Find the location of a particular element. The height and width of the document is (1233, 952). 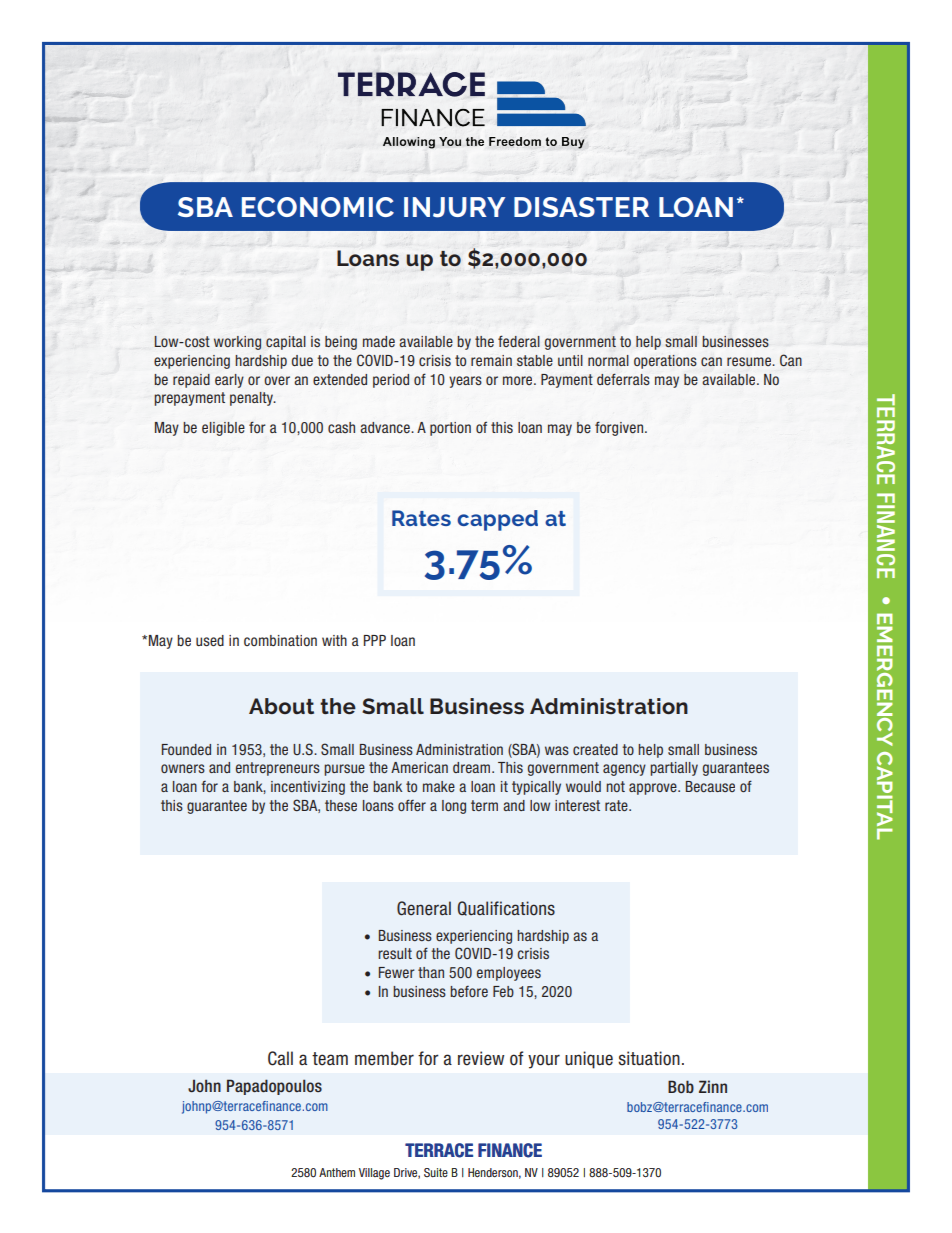

DISASTER is located at coordinates (581, 207).
